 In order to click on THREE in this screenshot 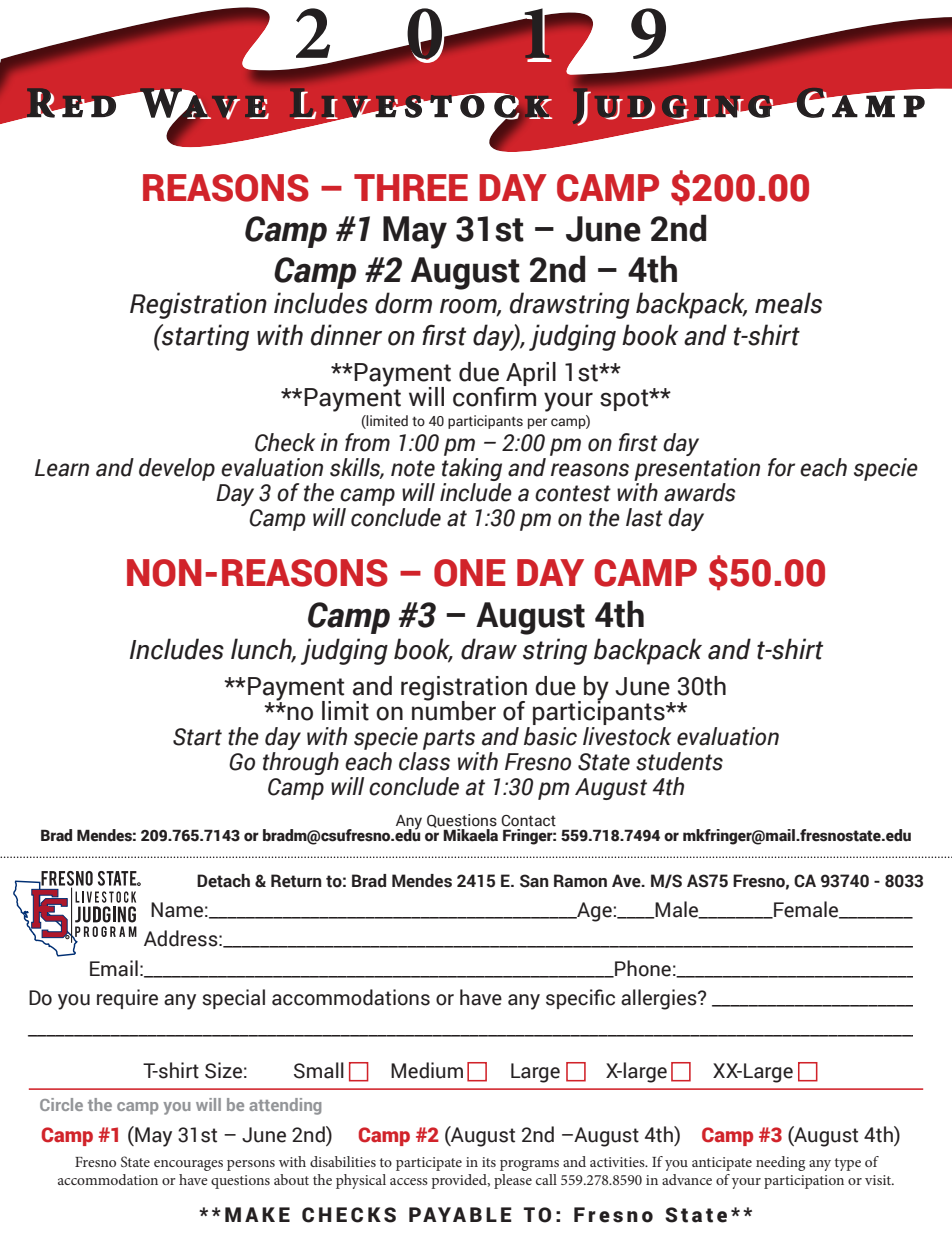, I will do `click(411, 187)`.
